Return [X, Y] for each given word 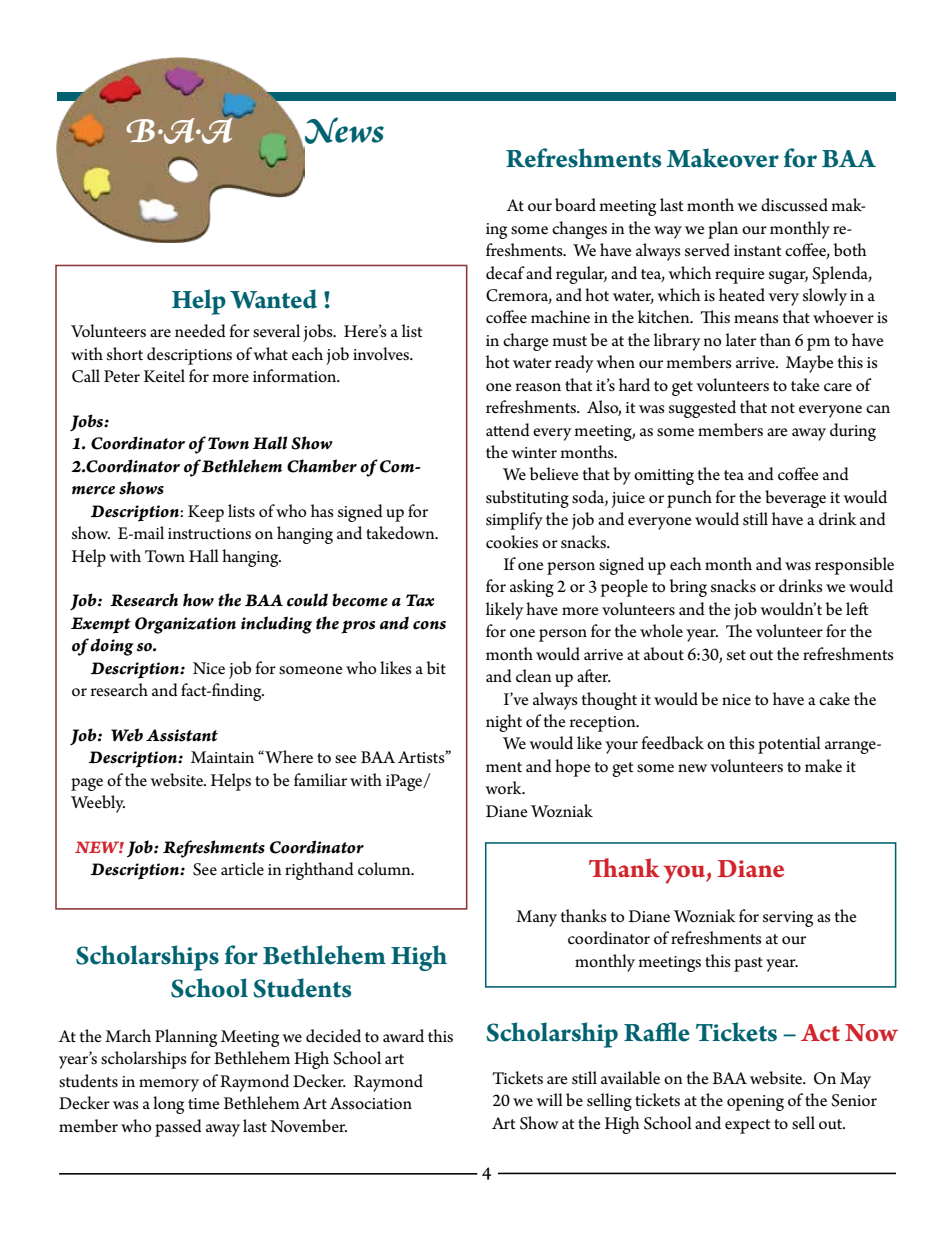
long [168, 1105]
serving [788, 919]
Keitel [164, 376]
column [385, 869]
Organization [185, 625]
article [242, 869]
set [736, 655]
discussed [794, 205]
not [783, 408]
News [344, 130]
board [575, 205]
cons [429, 625]
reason [538, 387]
